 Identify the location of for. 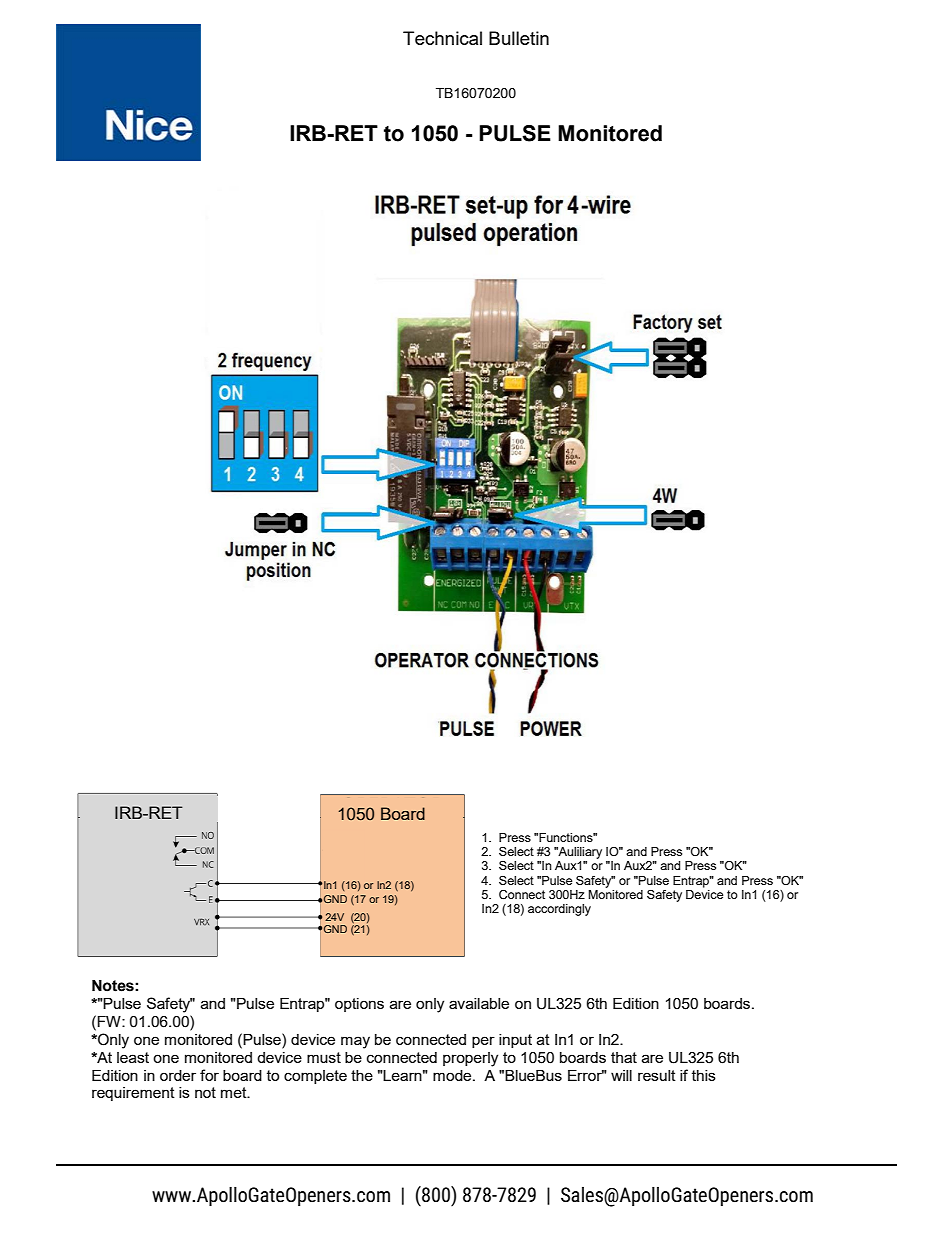
(209, 1075).
